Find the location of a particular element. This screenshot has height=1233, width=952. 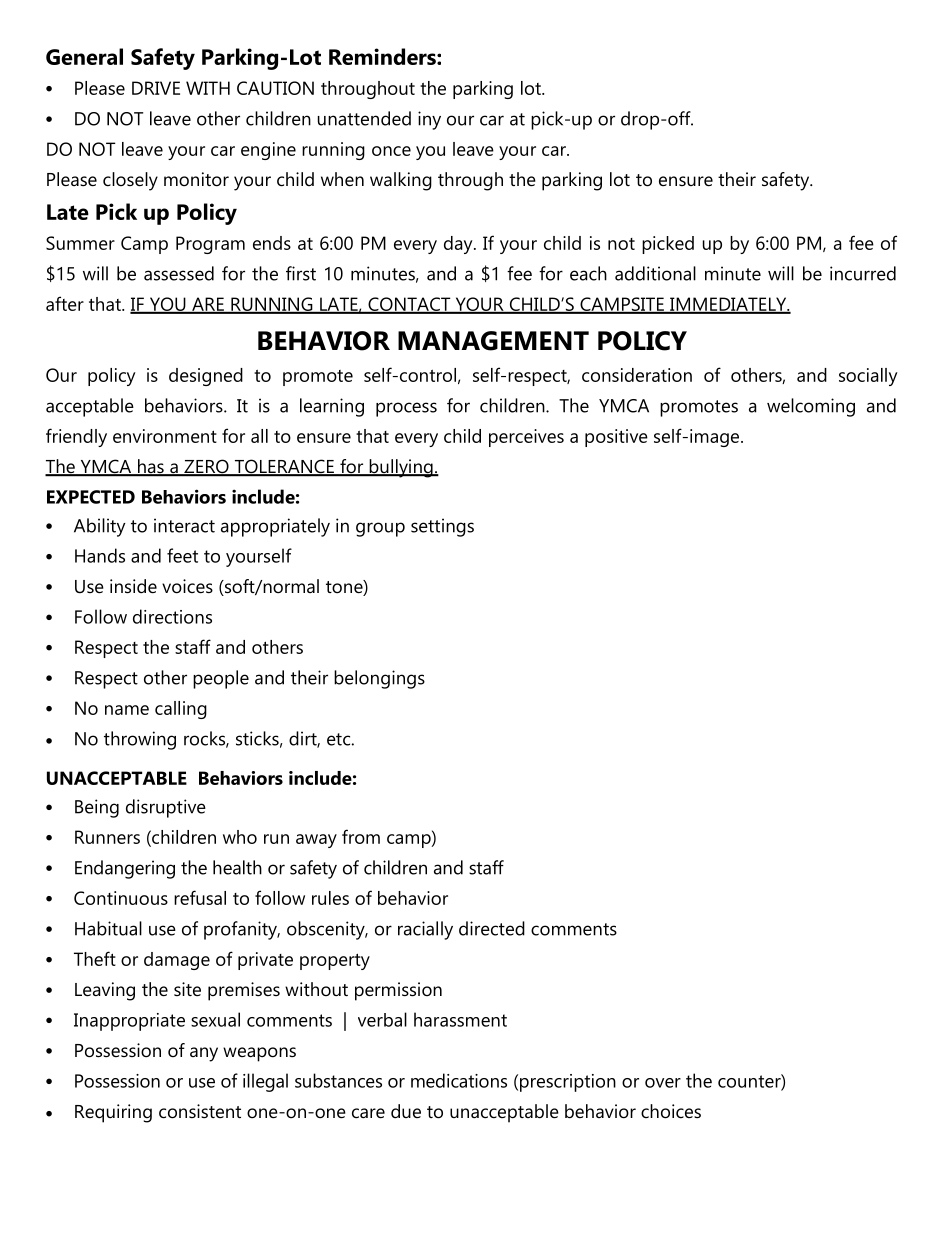

unattended is located at coordinates (364, 118).
